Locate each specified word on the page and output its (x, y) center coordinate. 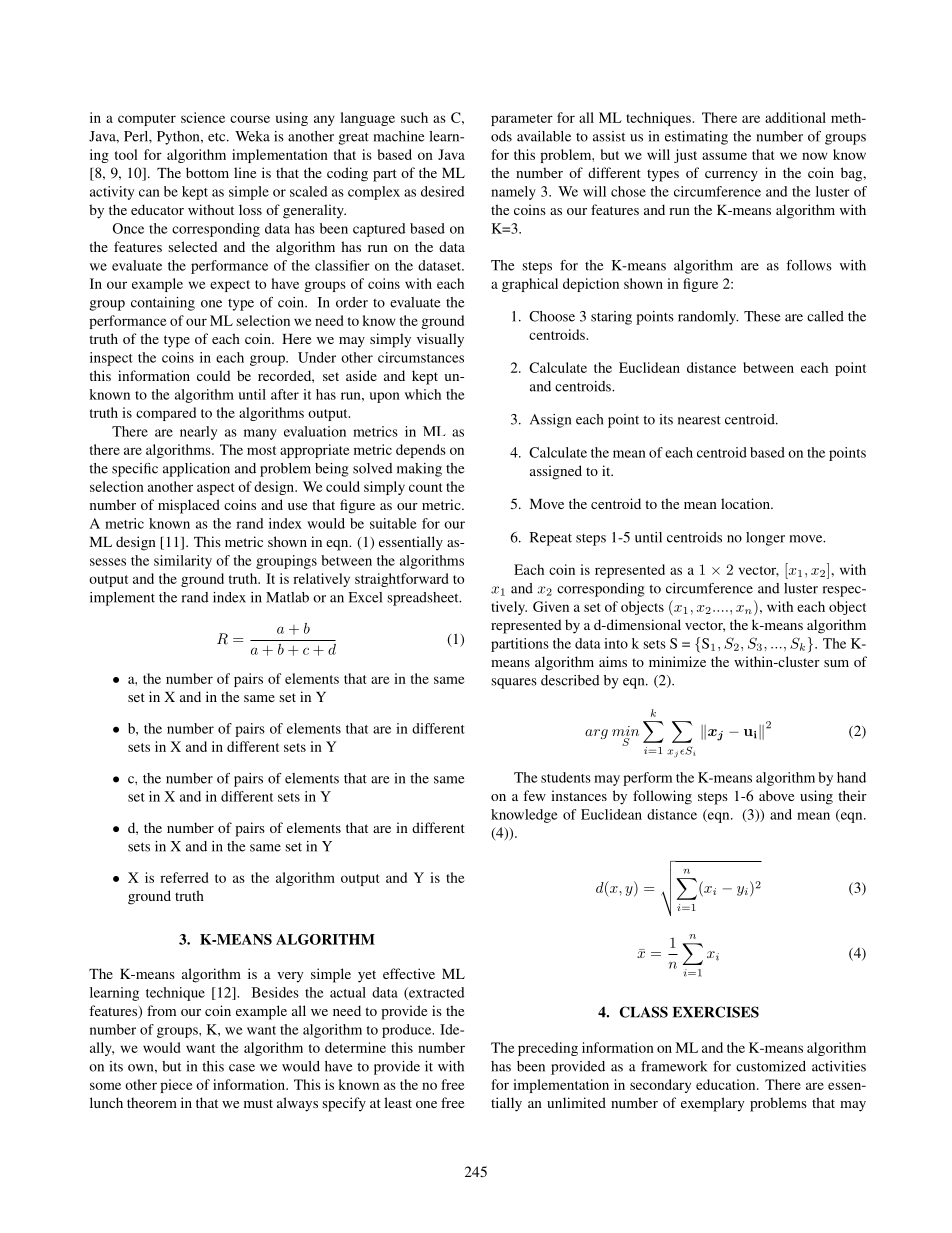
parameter (522, 120)
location (746, 503)
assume (724, 156)
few (534, 795)
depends (421, 451)
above (776, 795)
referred (184, 877)
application (196, 470)
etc (218, 137)
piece (176, 1086)
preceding (548, 1049)
